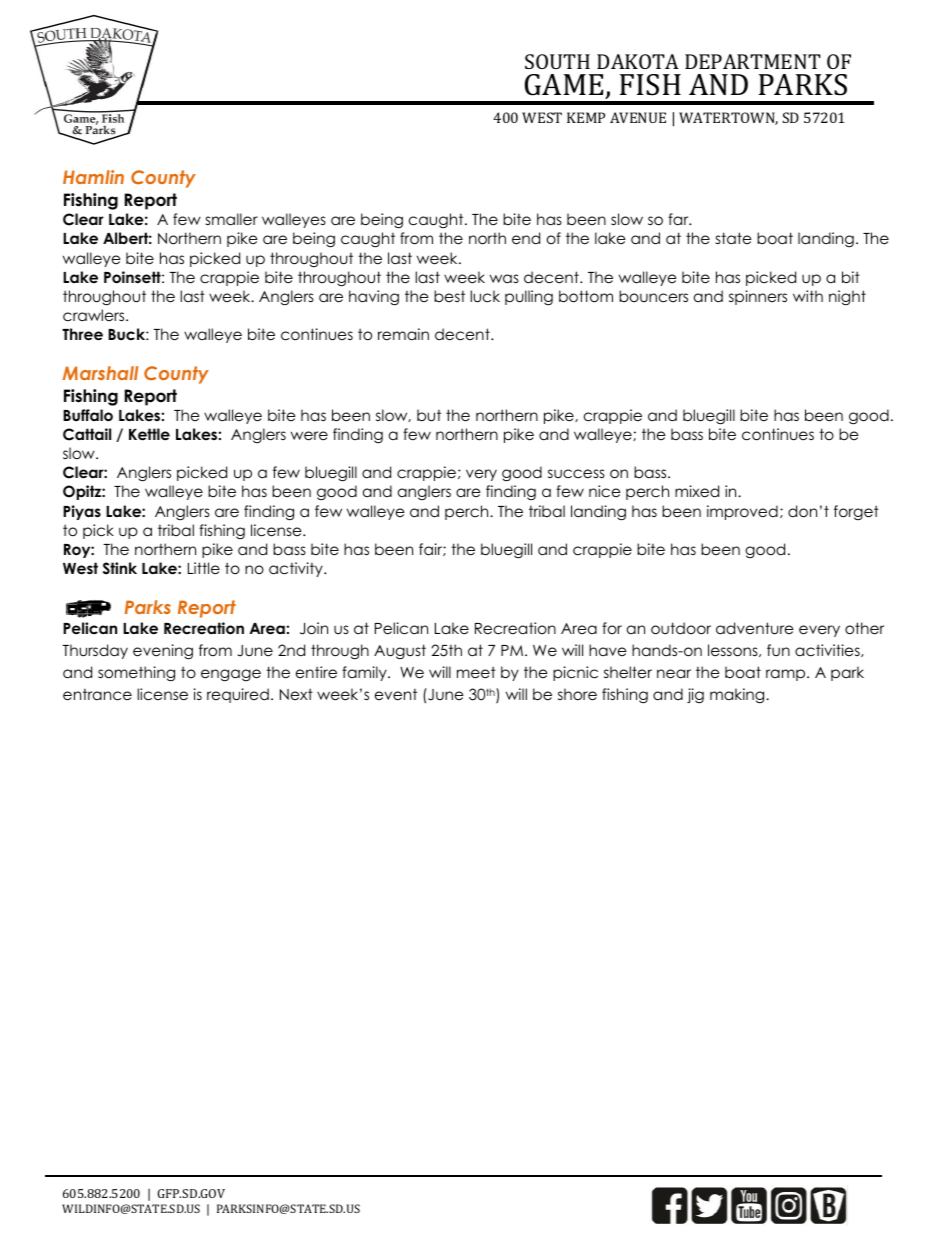 The height and width of the screenshot is (1233, 952). What do you see at coordinates (564, 85) in the screenshot?
I see `GAME` at bounding box center [564, 85].
